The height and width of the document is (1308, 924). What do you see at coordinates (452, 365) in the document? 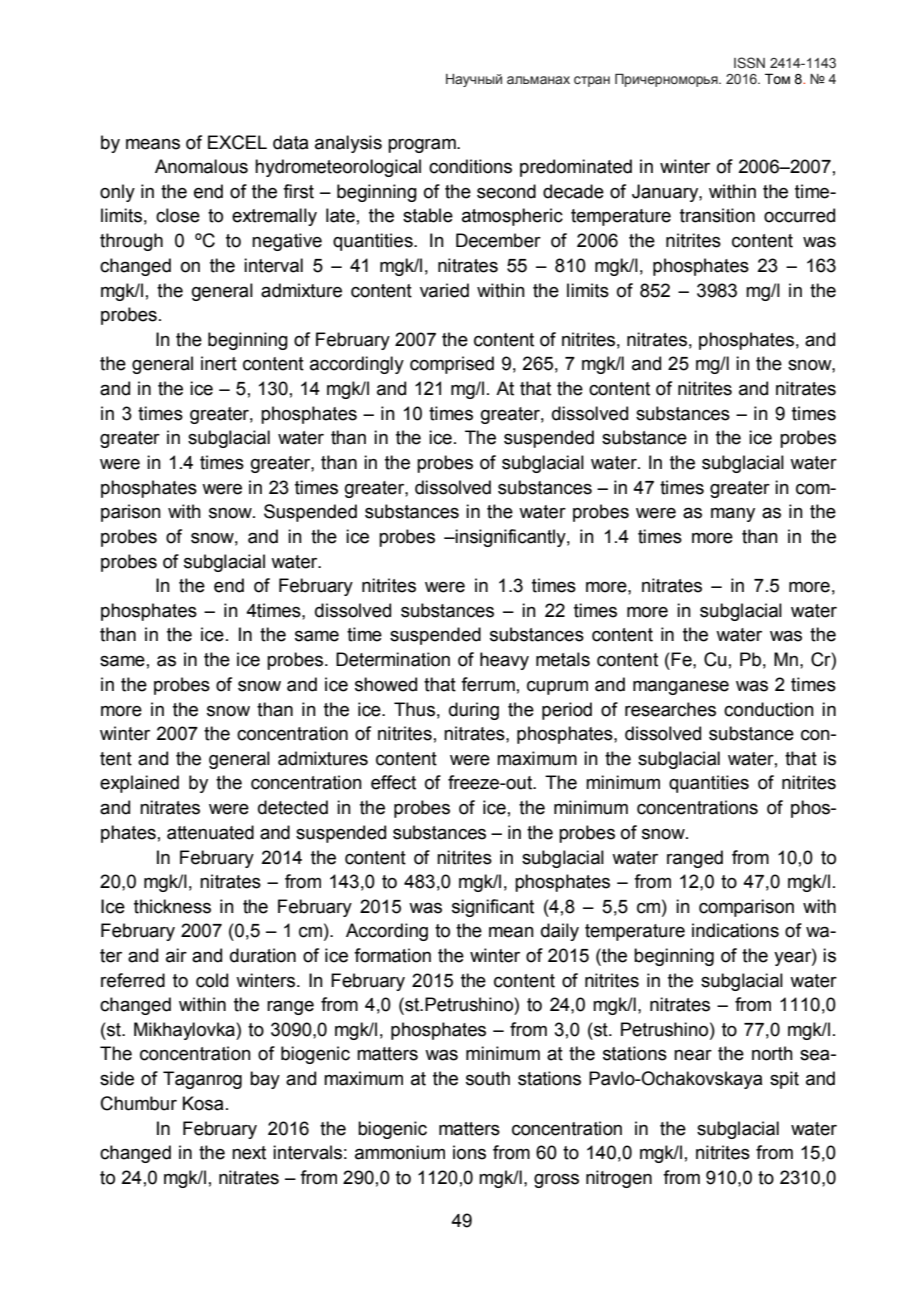
I see `comprised` at bounding box center [452, 365].
